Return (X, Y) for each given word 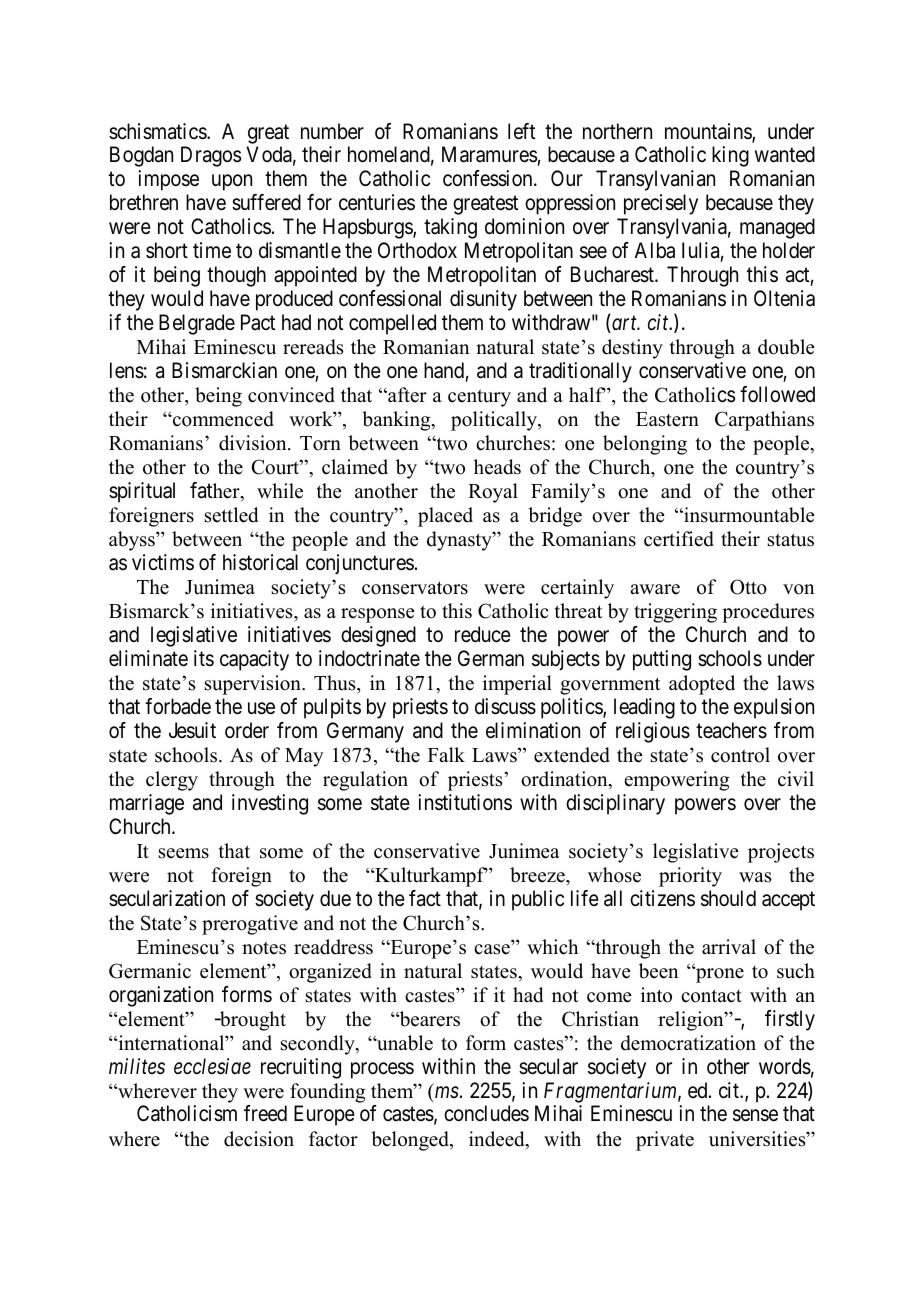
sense (755, 1116)
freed (265, 1113)
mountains (709, 132)
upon (232, 183)
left (521, 131)
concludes (486, 1113)
